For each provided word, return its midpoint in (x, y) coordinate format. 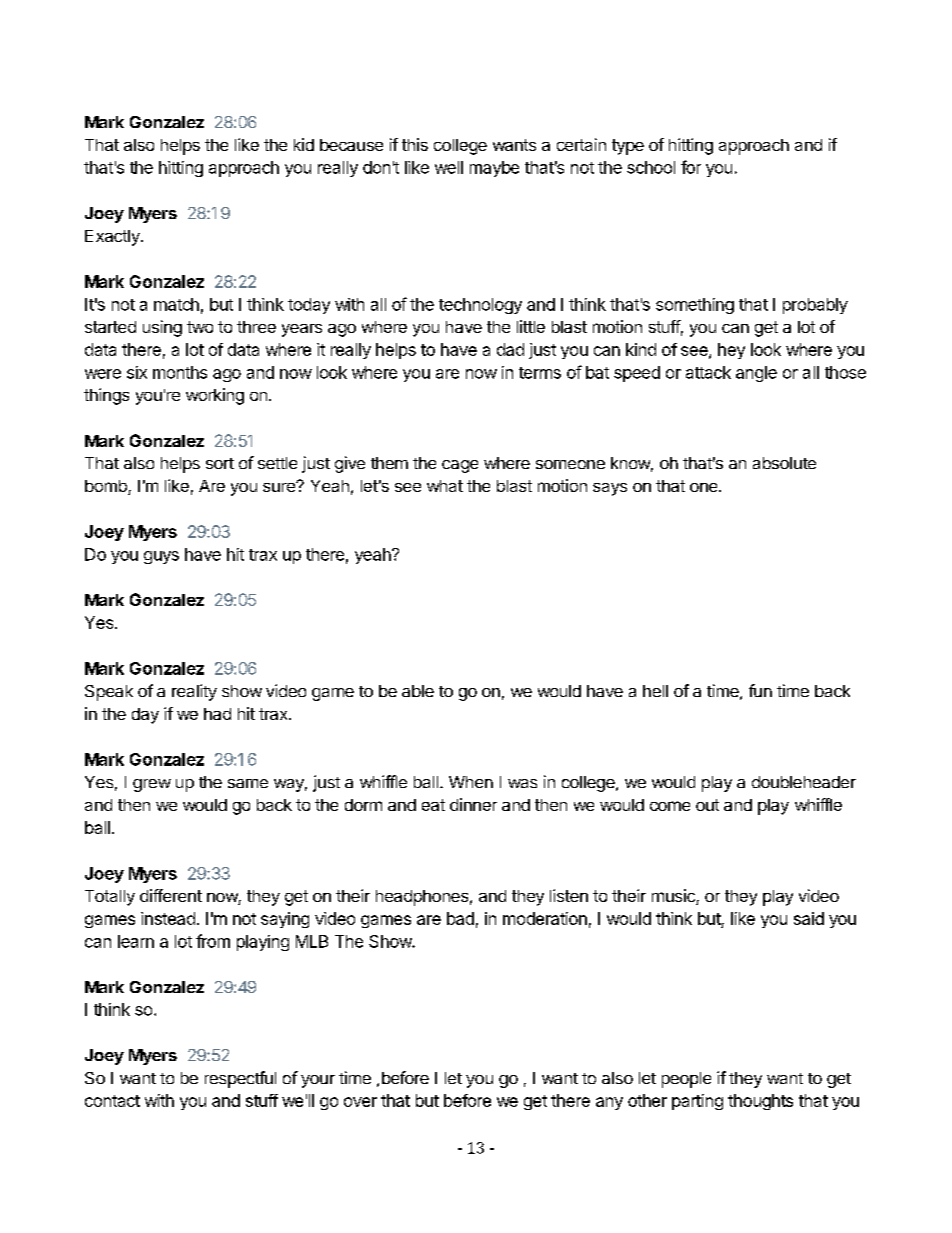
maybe (494, 169)
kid (304, 144)
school (651, 167)
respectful (240, 1079)
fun (760, 690)
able (418, 691)
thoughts (760, 1102)
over (360, 1102)
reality (194, 692)
